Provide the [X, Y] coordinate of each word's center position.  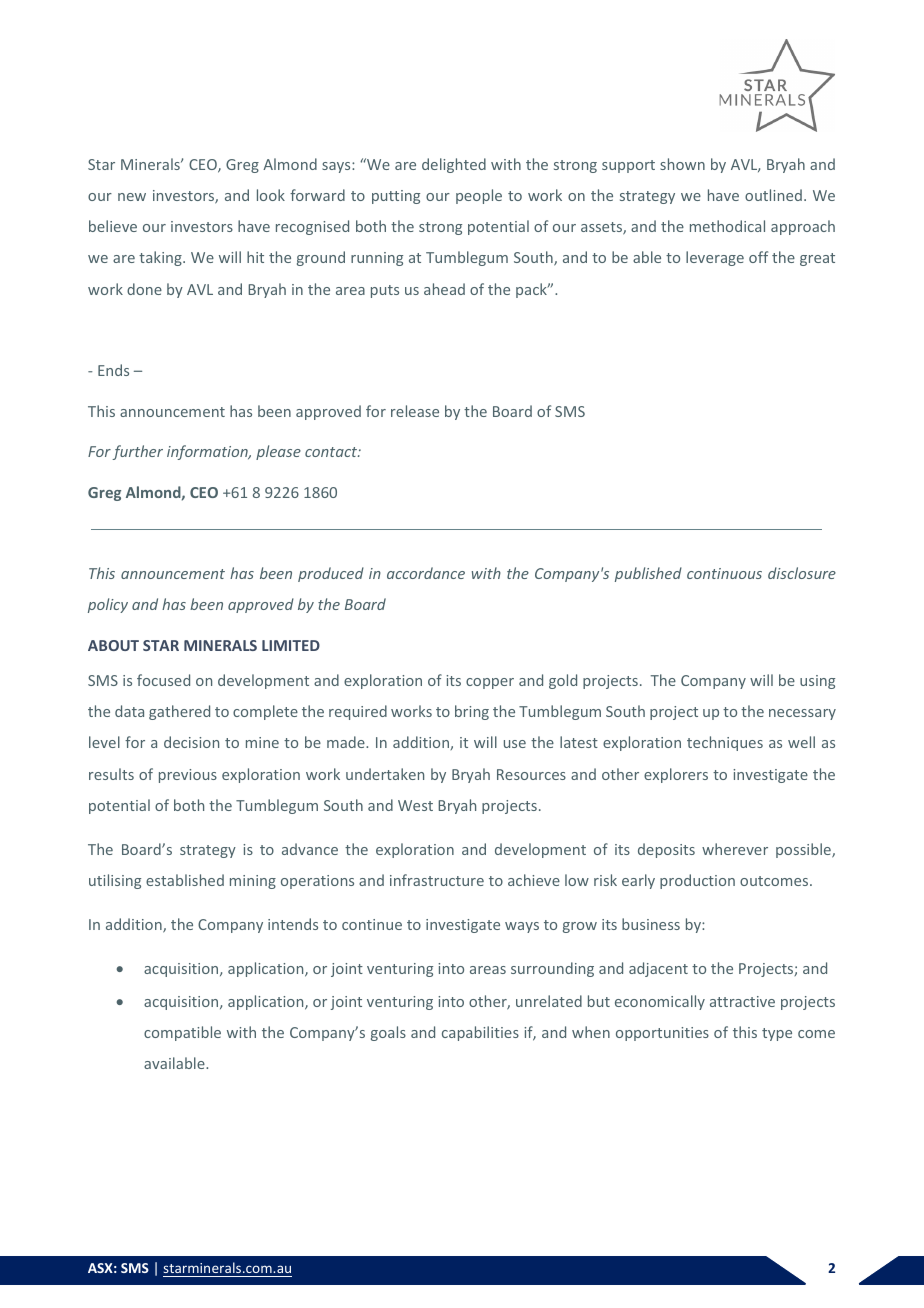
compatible [182, 1033]
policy [108, 605]
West [415, 805]
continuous [724, 573]
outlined [773, 195]
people [479, 196]
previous [188, 776]
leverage [715, 258]
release [415, 411]
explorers [676, 775]
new [132, 197]
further [137, 452]
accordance [426, 573]
